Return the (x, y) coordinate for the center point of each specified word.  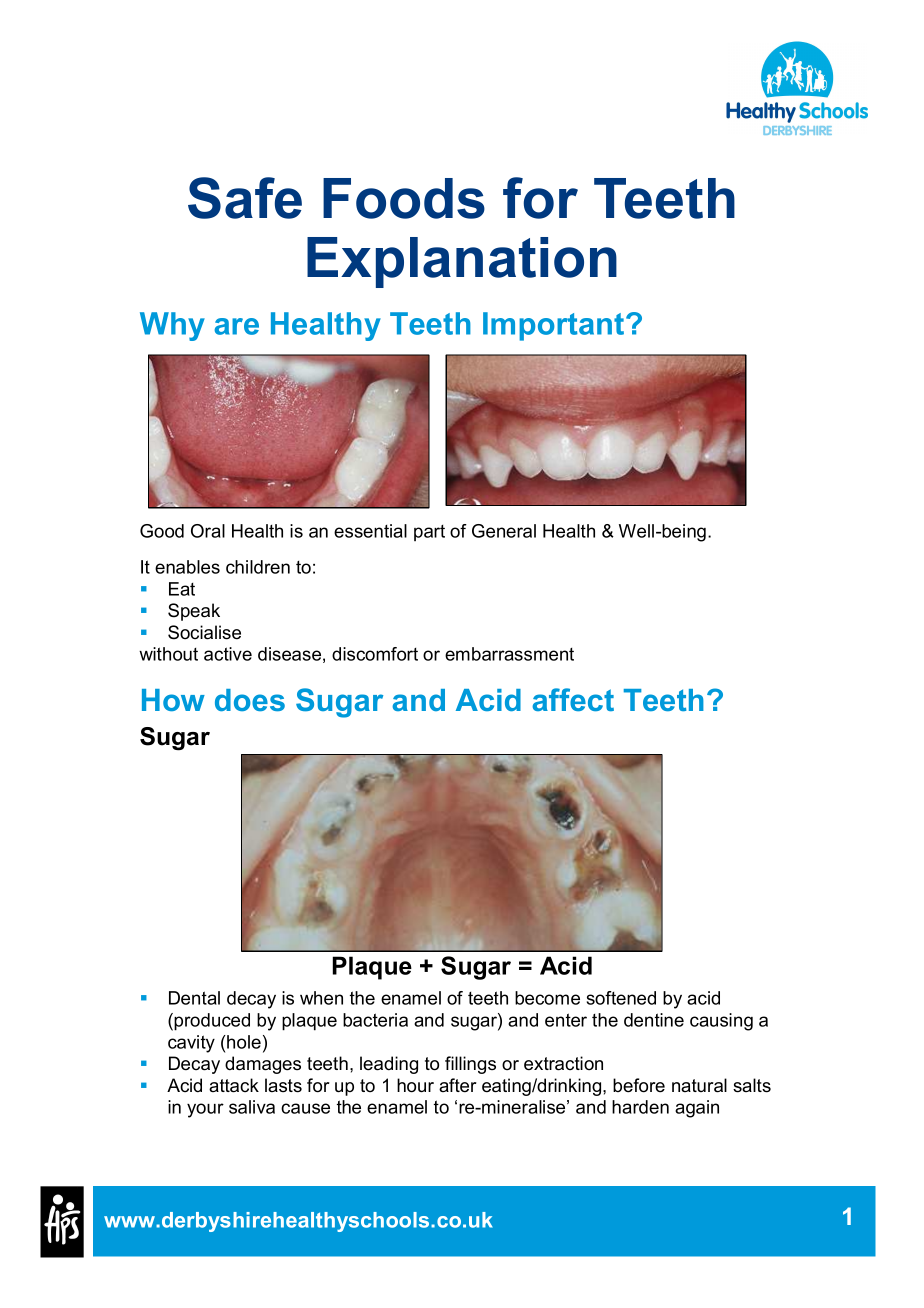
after (458, 1085)
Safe (245, 198)
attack (234, 1085)
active (228, 654)
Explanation (462, 262)
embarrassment (509, 654)
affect (573, 699)
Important (555, 326)
